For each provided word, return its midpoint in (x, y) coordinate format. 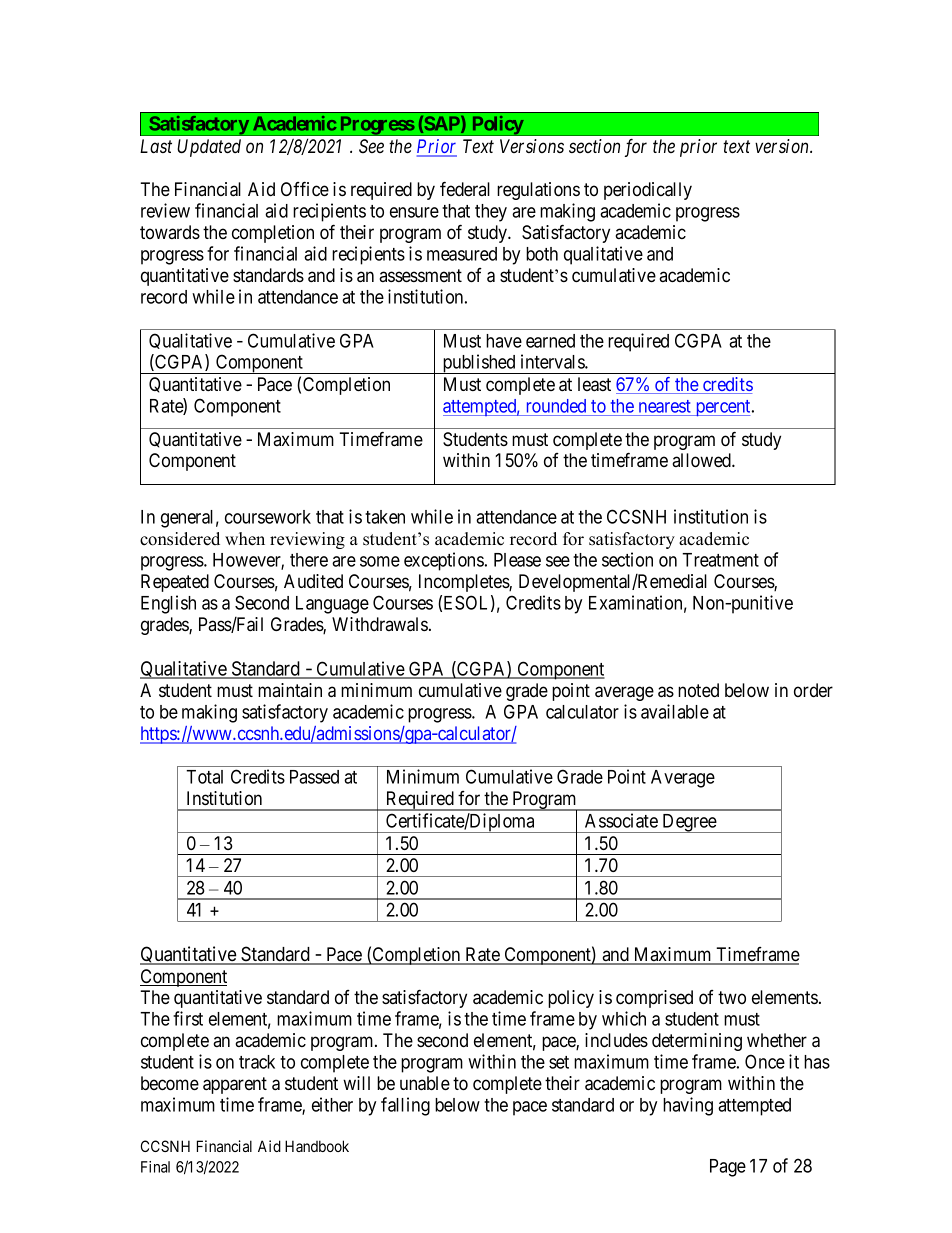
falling (405, 1106)
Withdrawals (380, 624)
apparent (235, 1085)
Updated (209, 148)
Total (204, 777)
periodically (648, 191)
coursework (268, 517)
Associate (621, 820)
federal (465, 188)
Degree (689, 823)
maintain (290, 690)
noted (698, 690)
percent (723, 408)
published (479, 364)
